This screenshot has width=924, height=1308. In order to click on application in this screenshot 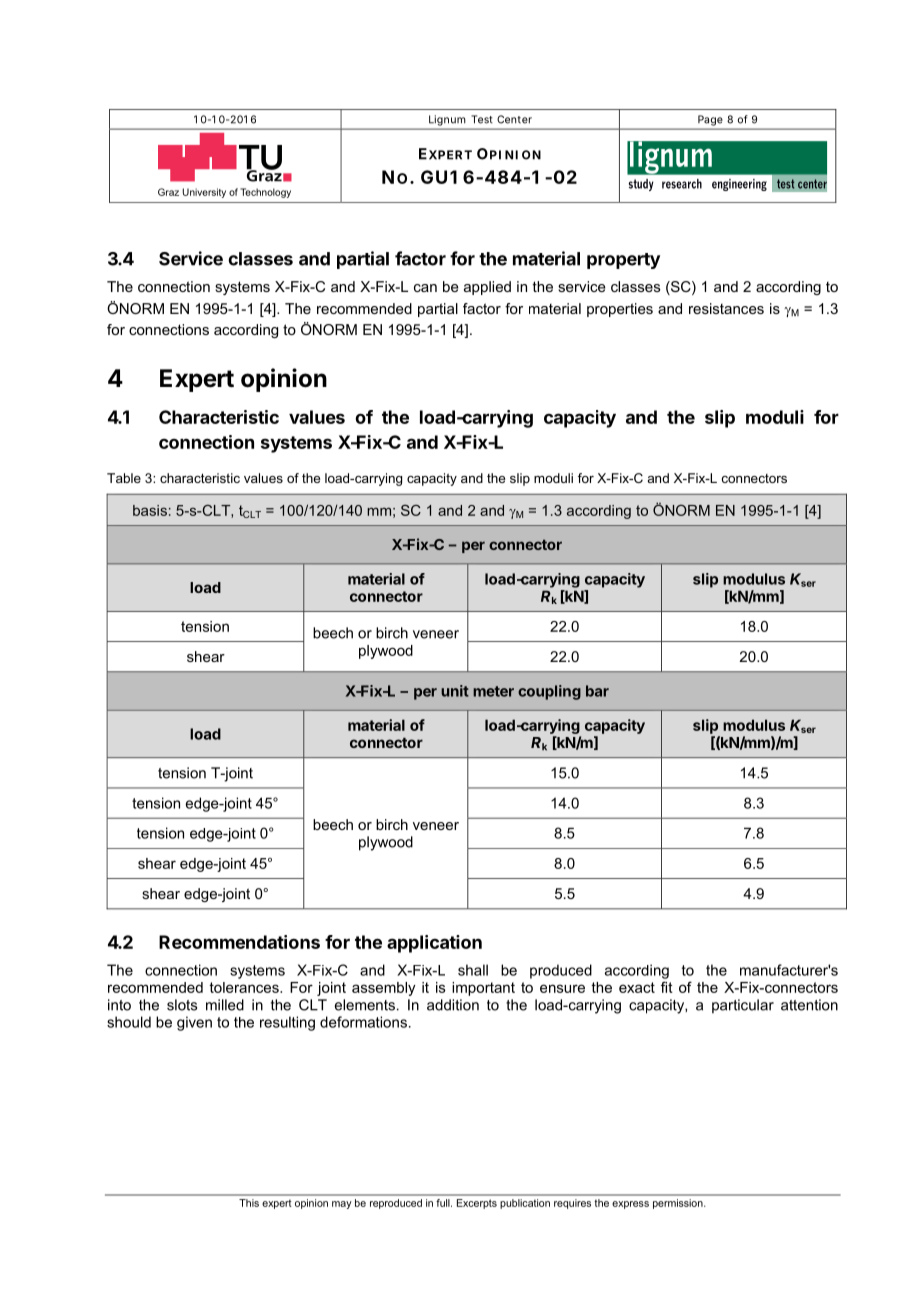, I will do `click(434, 944)`.
